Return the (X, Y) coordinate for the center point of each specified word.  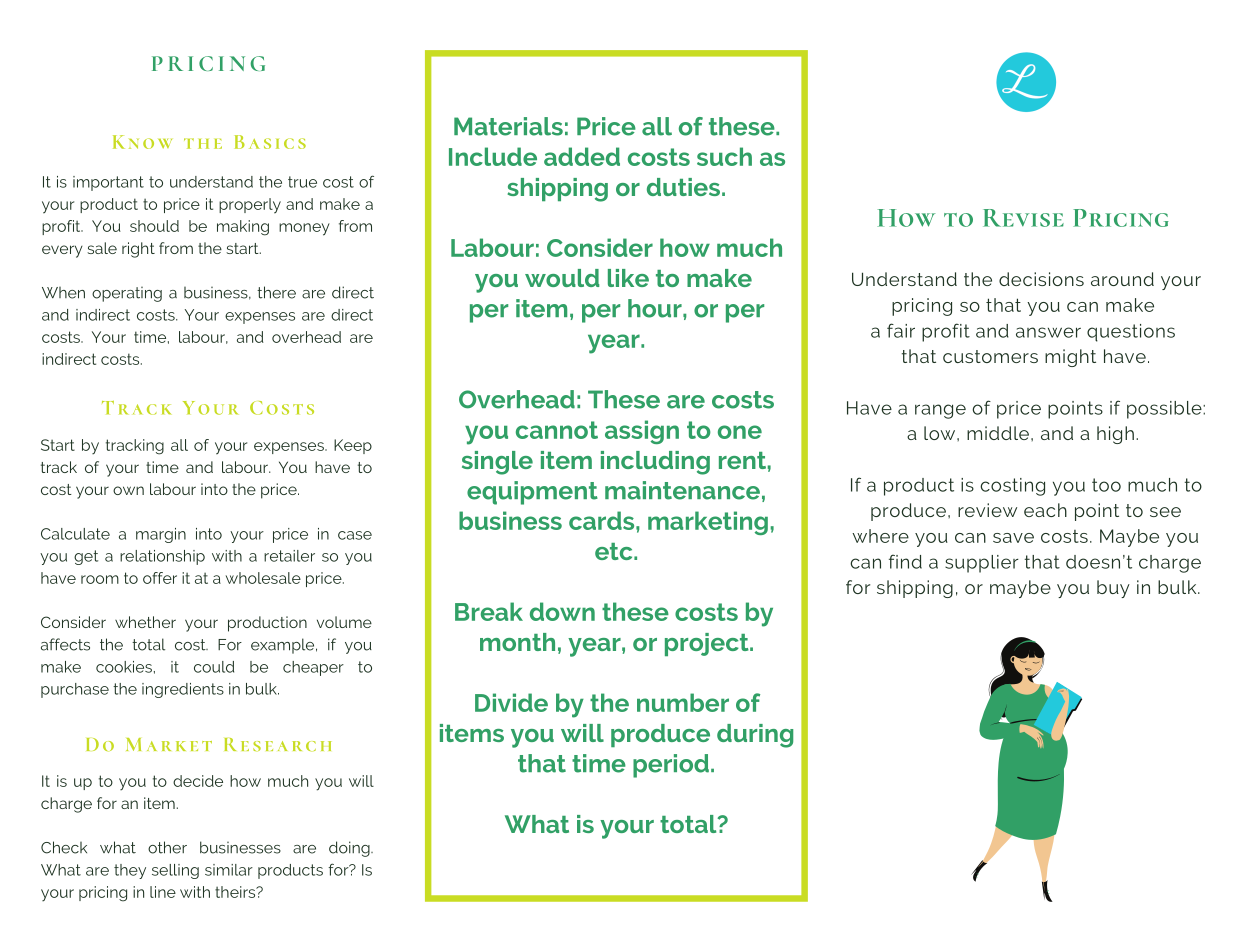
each (1045, 510)
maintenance (682, 490)
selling (175, 871)
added (582, 156)
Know (142, 142)
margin (161, 535)
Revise (1023, 218)
